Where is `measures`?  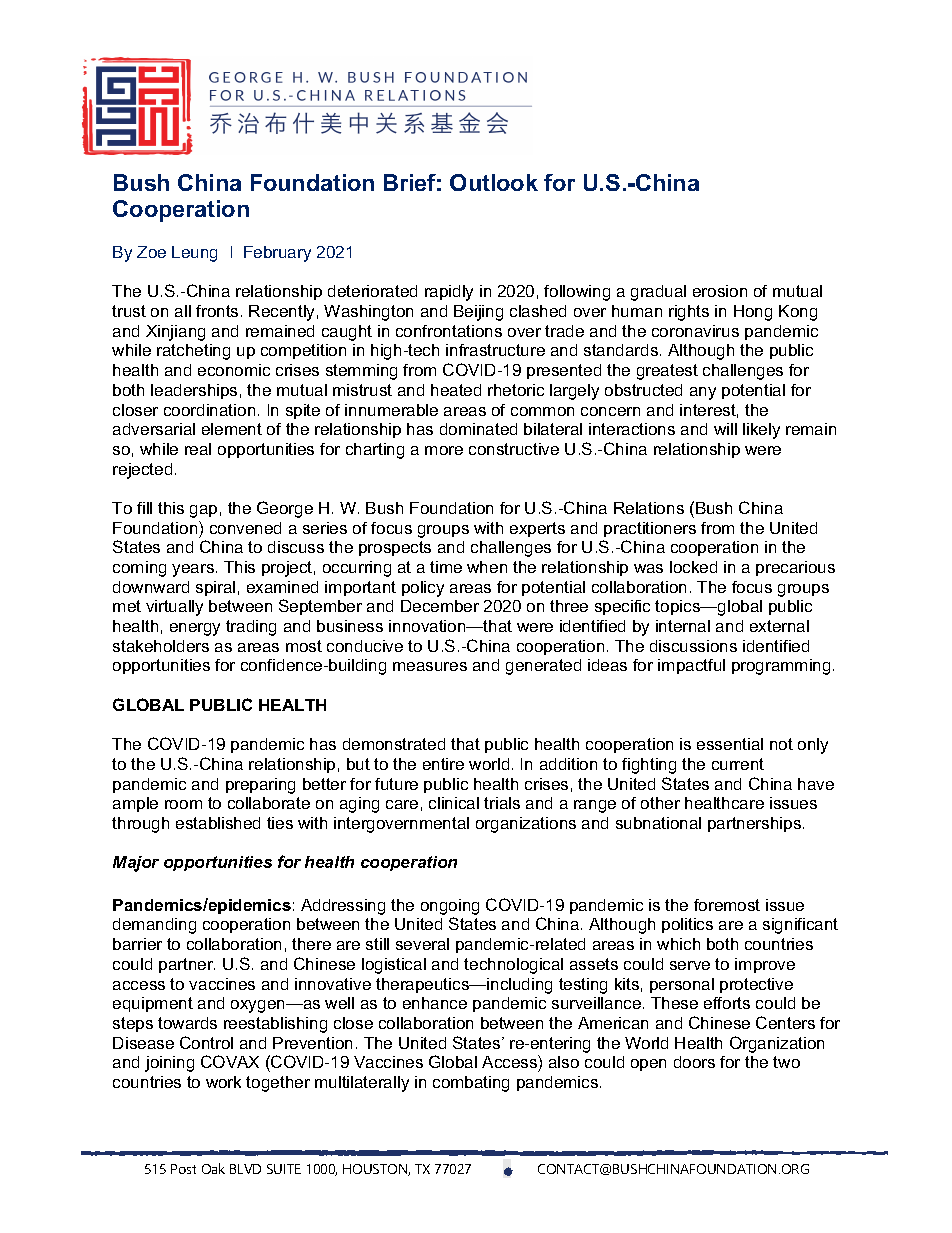
measures is located at coordinates (430, 666).
